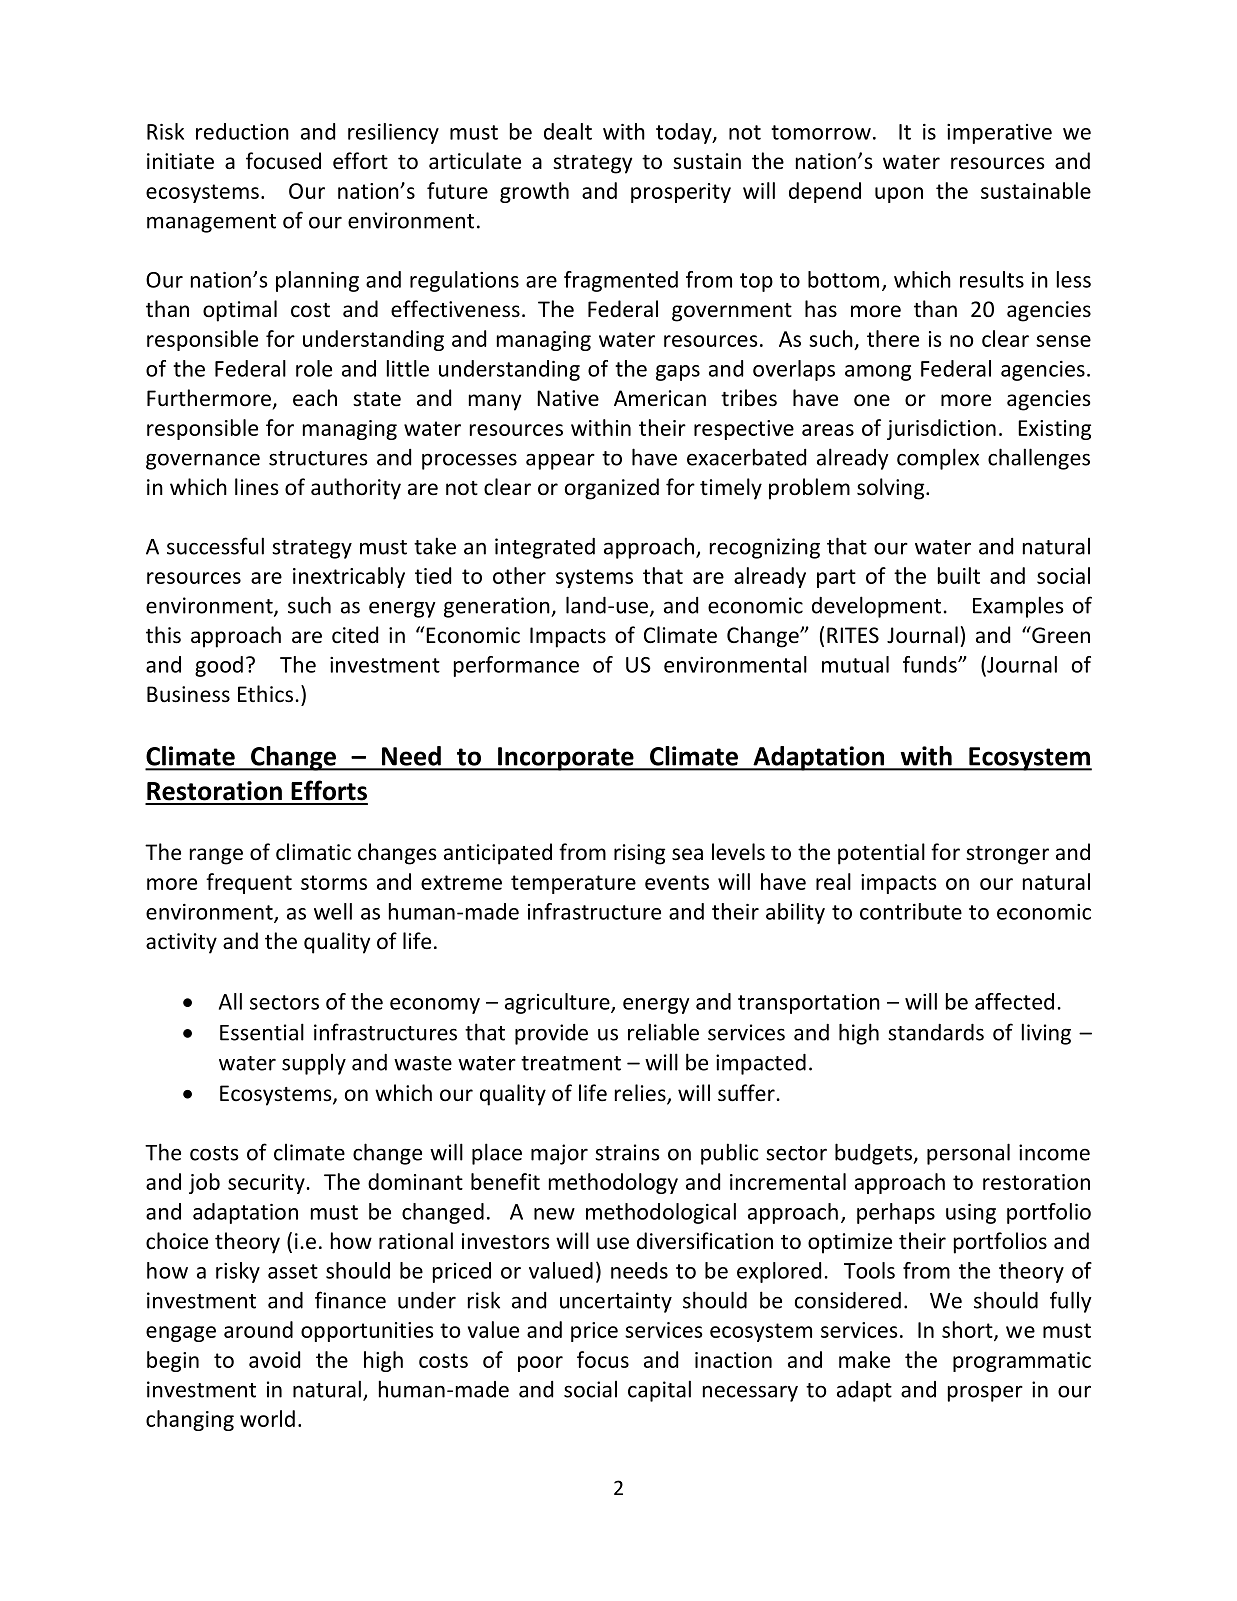  Describe the element at coordinates (242, 131) in the screenshot. I see `reduction` at that location.
